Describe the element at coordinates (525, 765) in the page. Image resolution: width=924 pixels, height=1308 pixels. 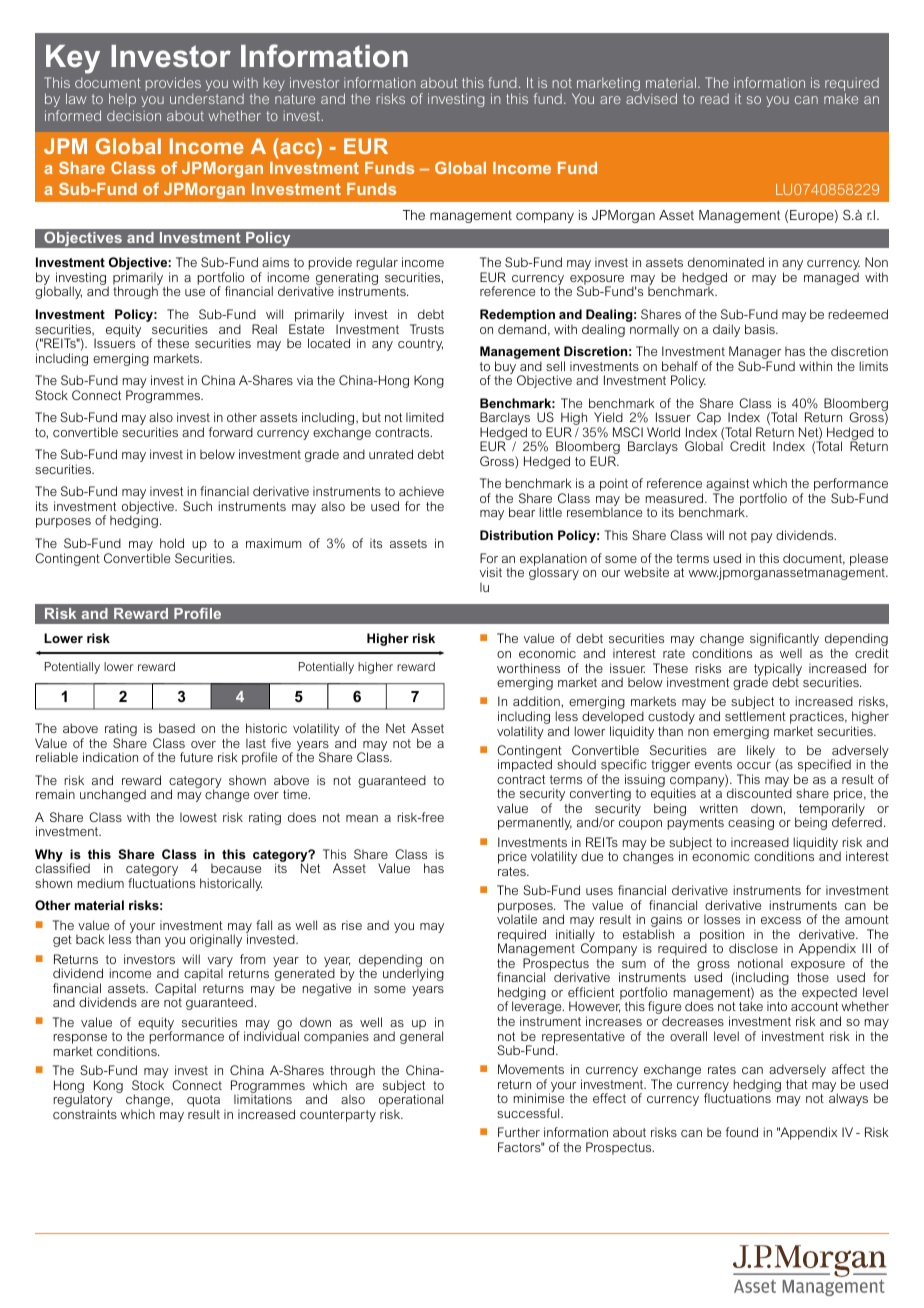
I see `impacted` at that location.
